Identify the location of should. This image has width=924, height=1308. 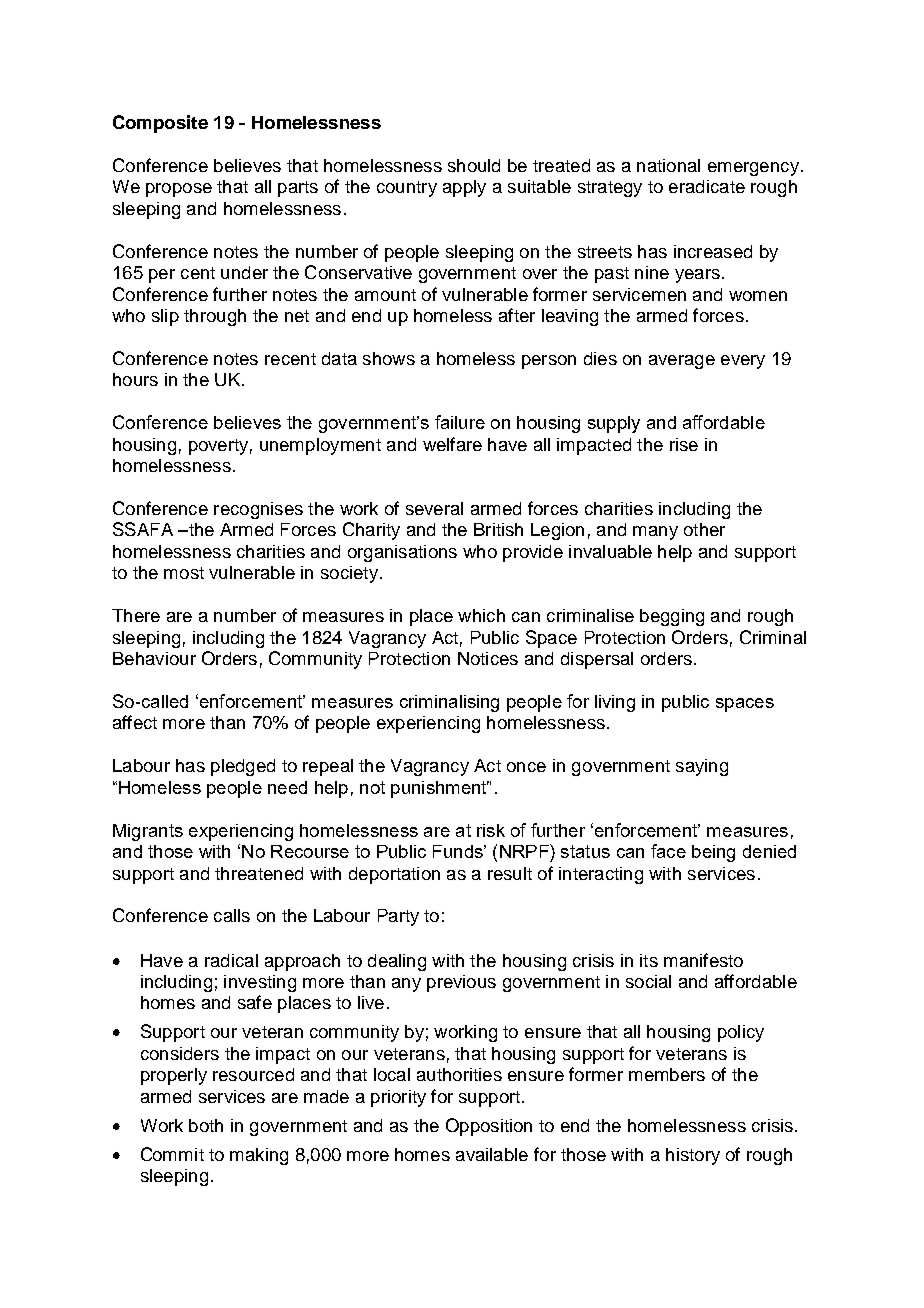
(474, 165).
